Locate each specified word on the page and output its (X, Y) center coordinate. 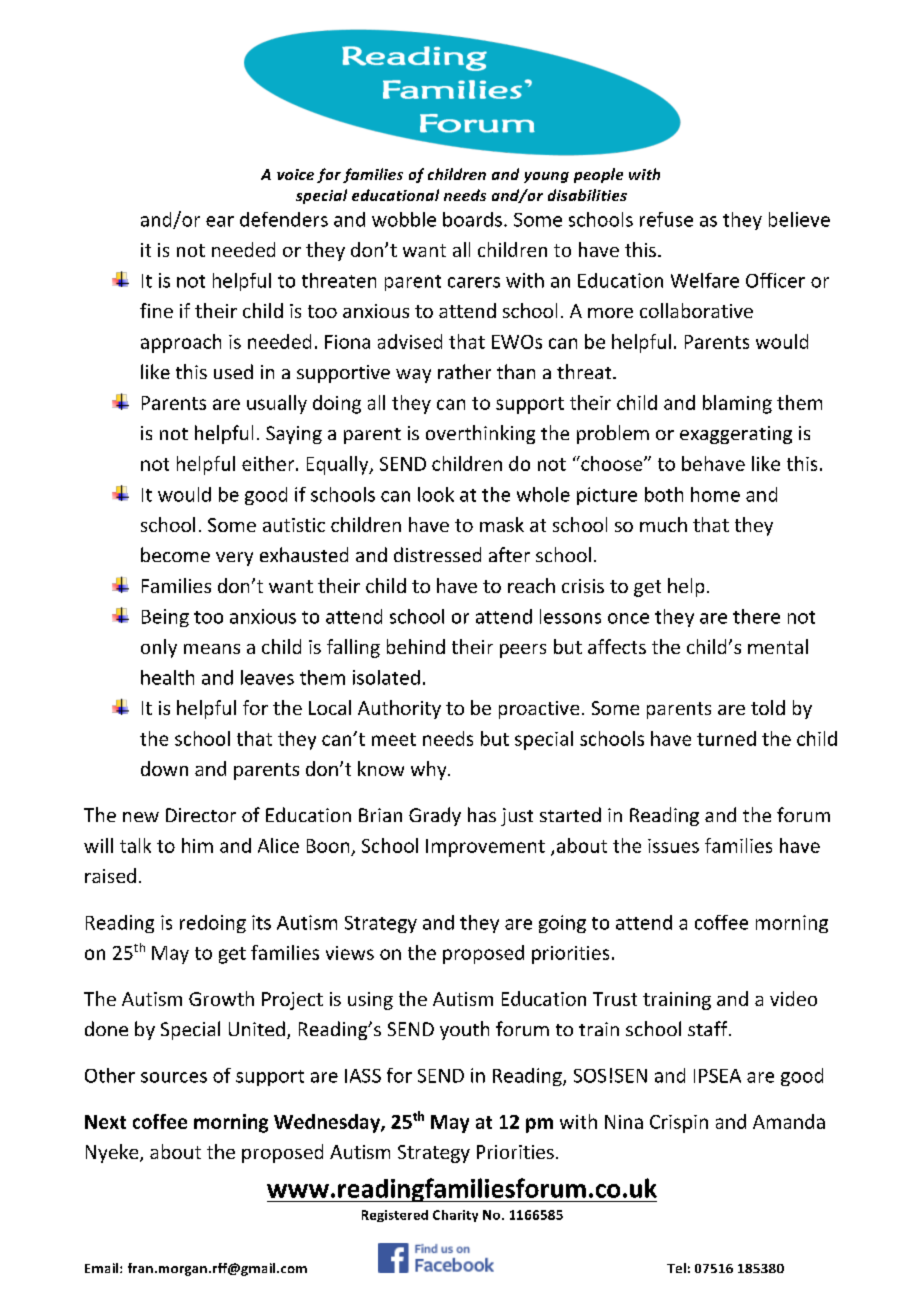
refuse (666, 219)
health (167, 677)
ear (220, 221)
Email (103, 1268)
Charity (455, 1216)
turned (726, 738)
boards (472, 219)
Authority (399, 709)
